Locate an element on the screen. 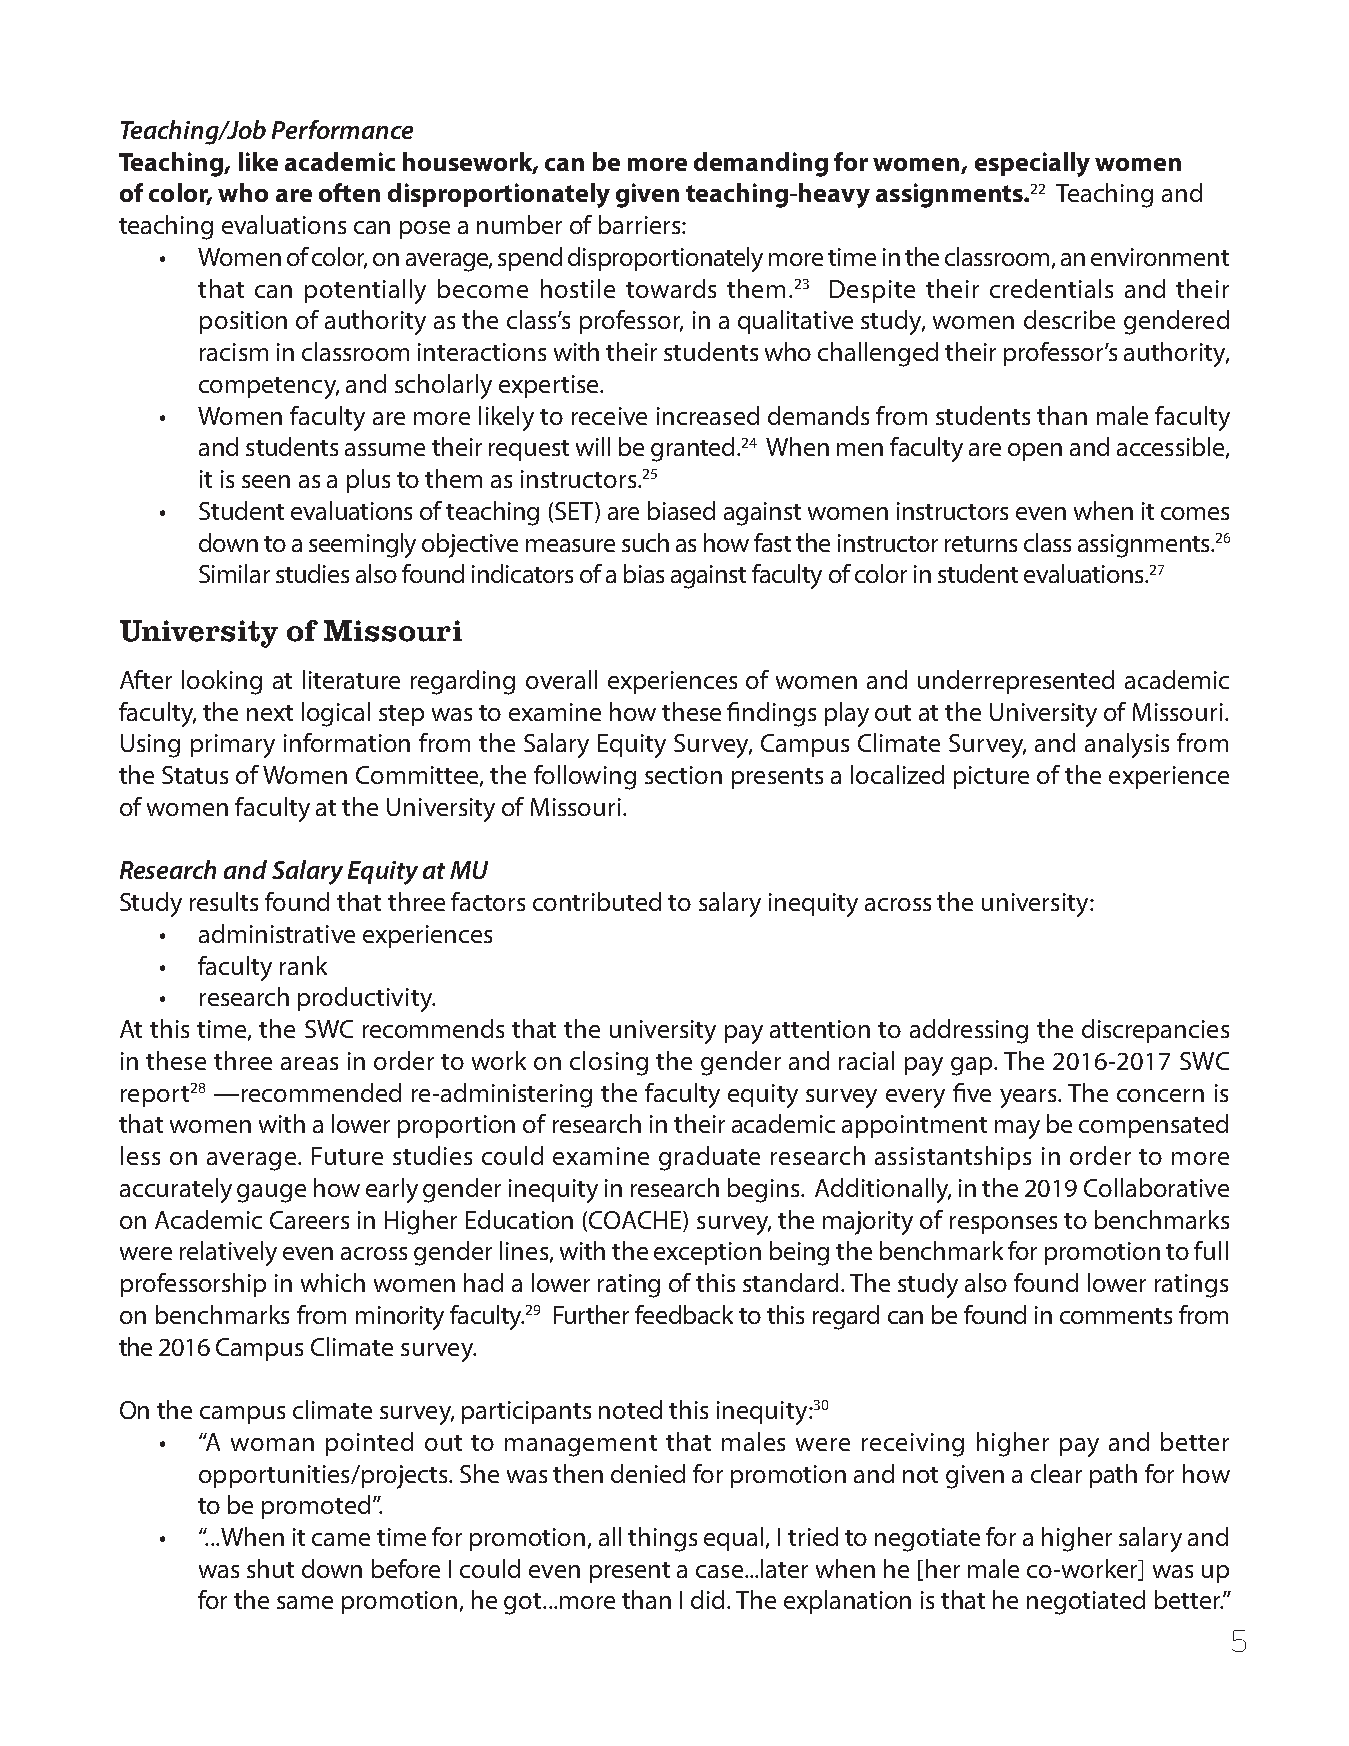  especially is located at coordinates (1032, 164).
